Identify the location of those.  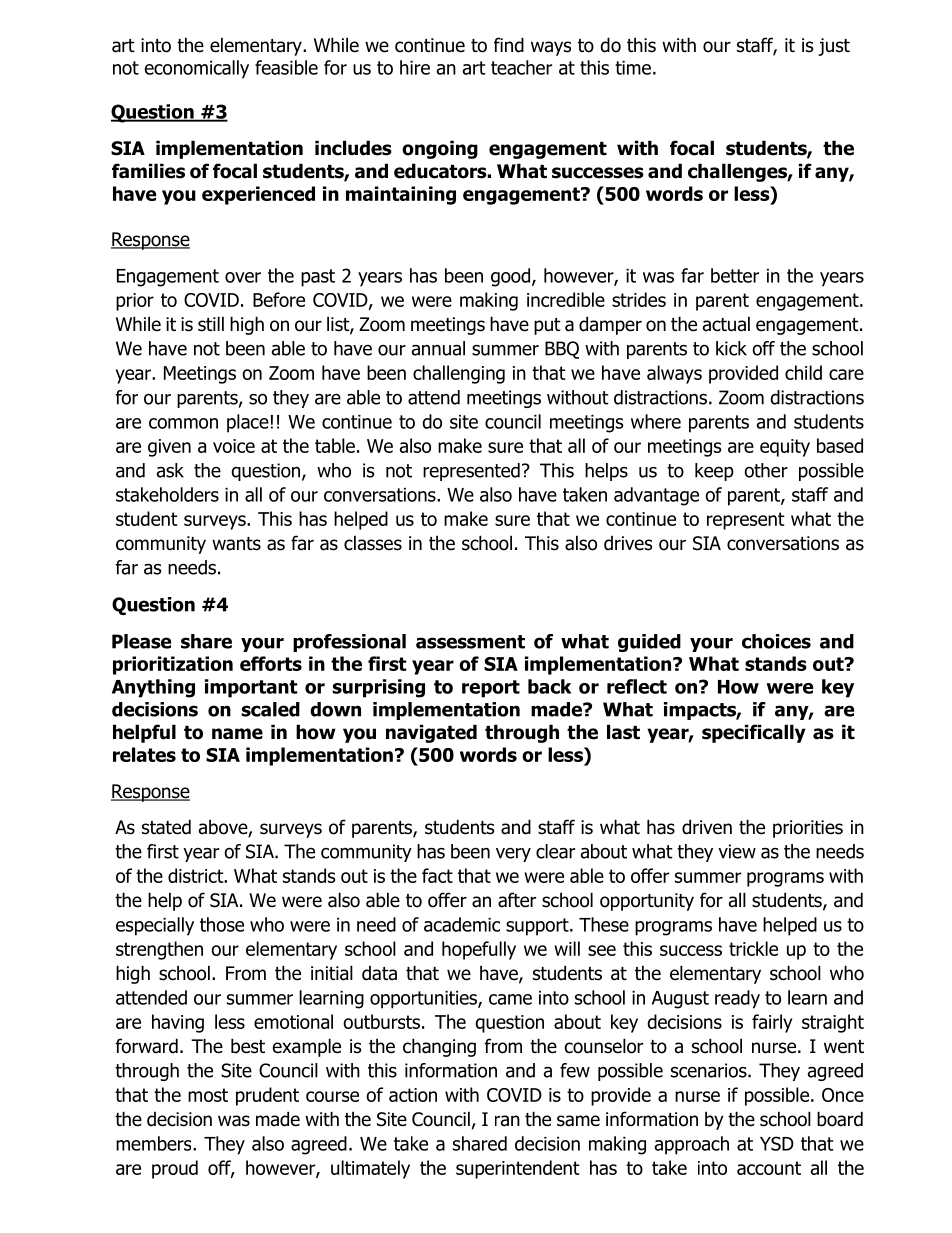
(222, 924).
